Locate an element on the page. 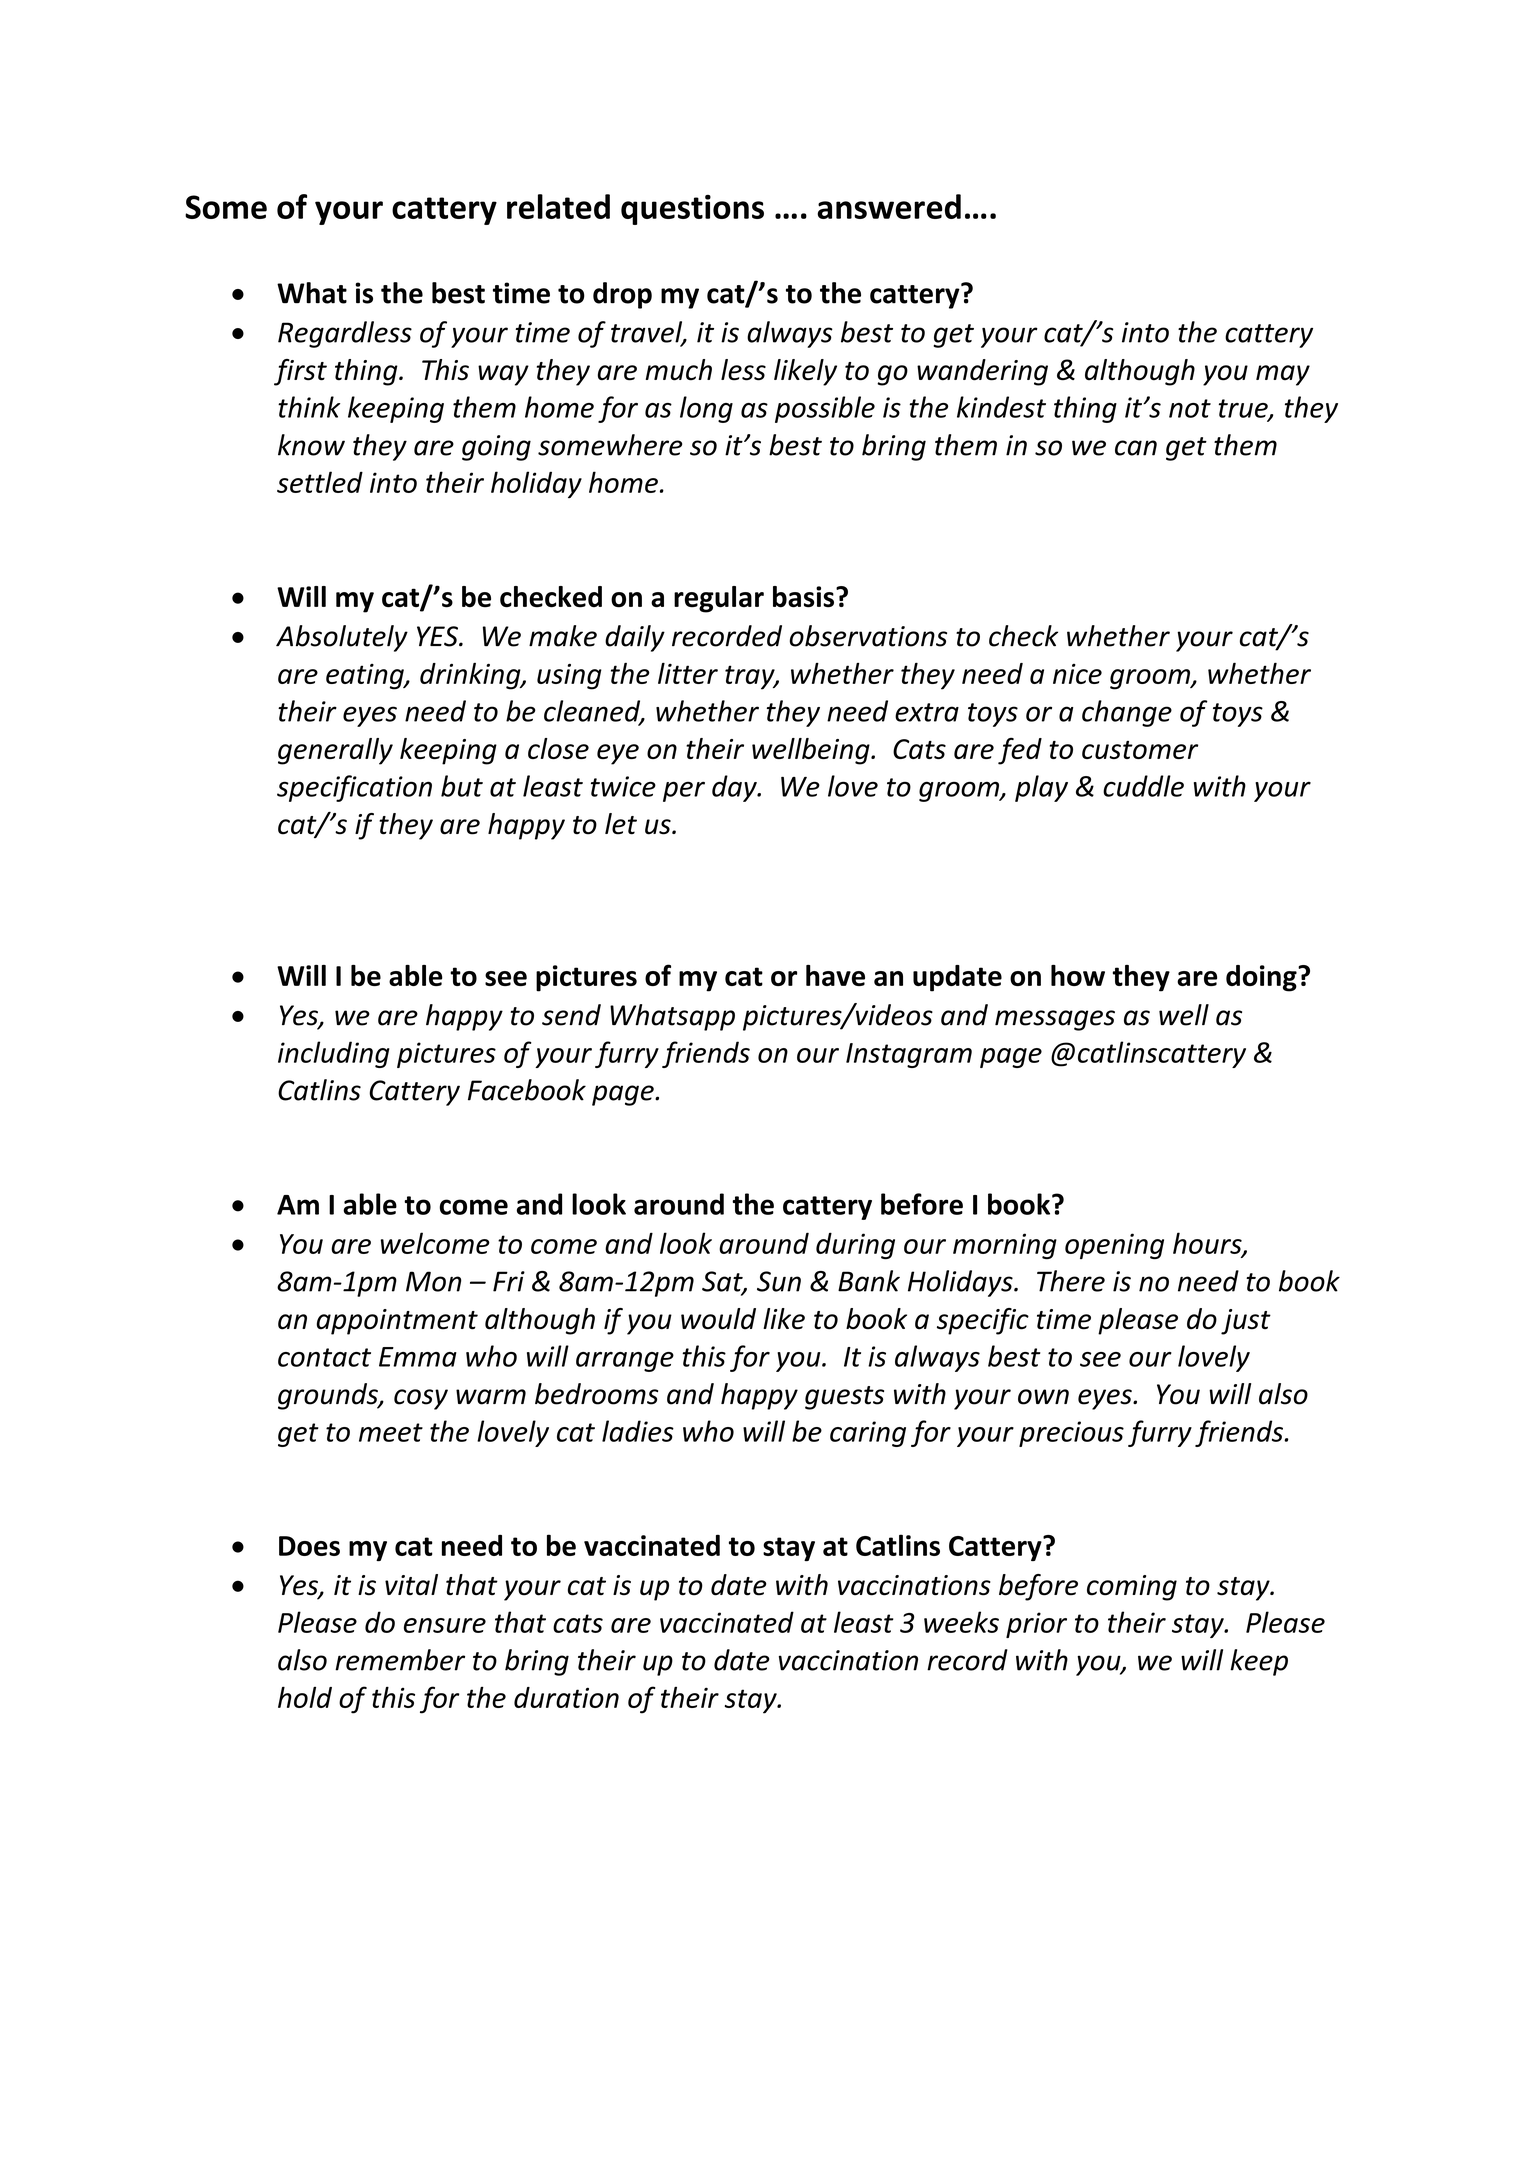  Sun is located at coordinates (779, 1281).
